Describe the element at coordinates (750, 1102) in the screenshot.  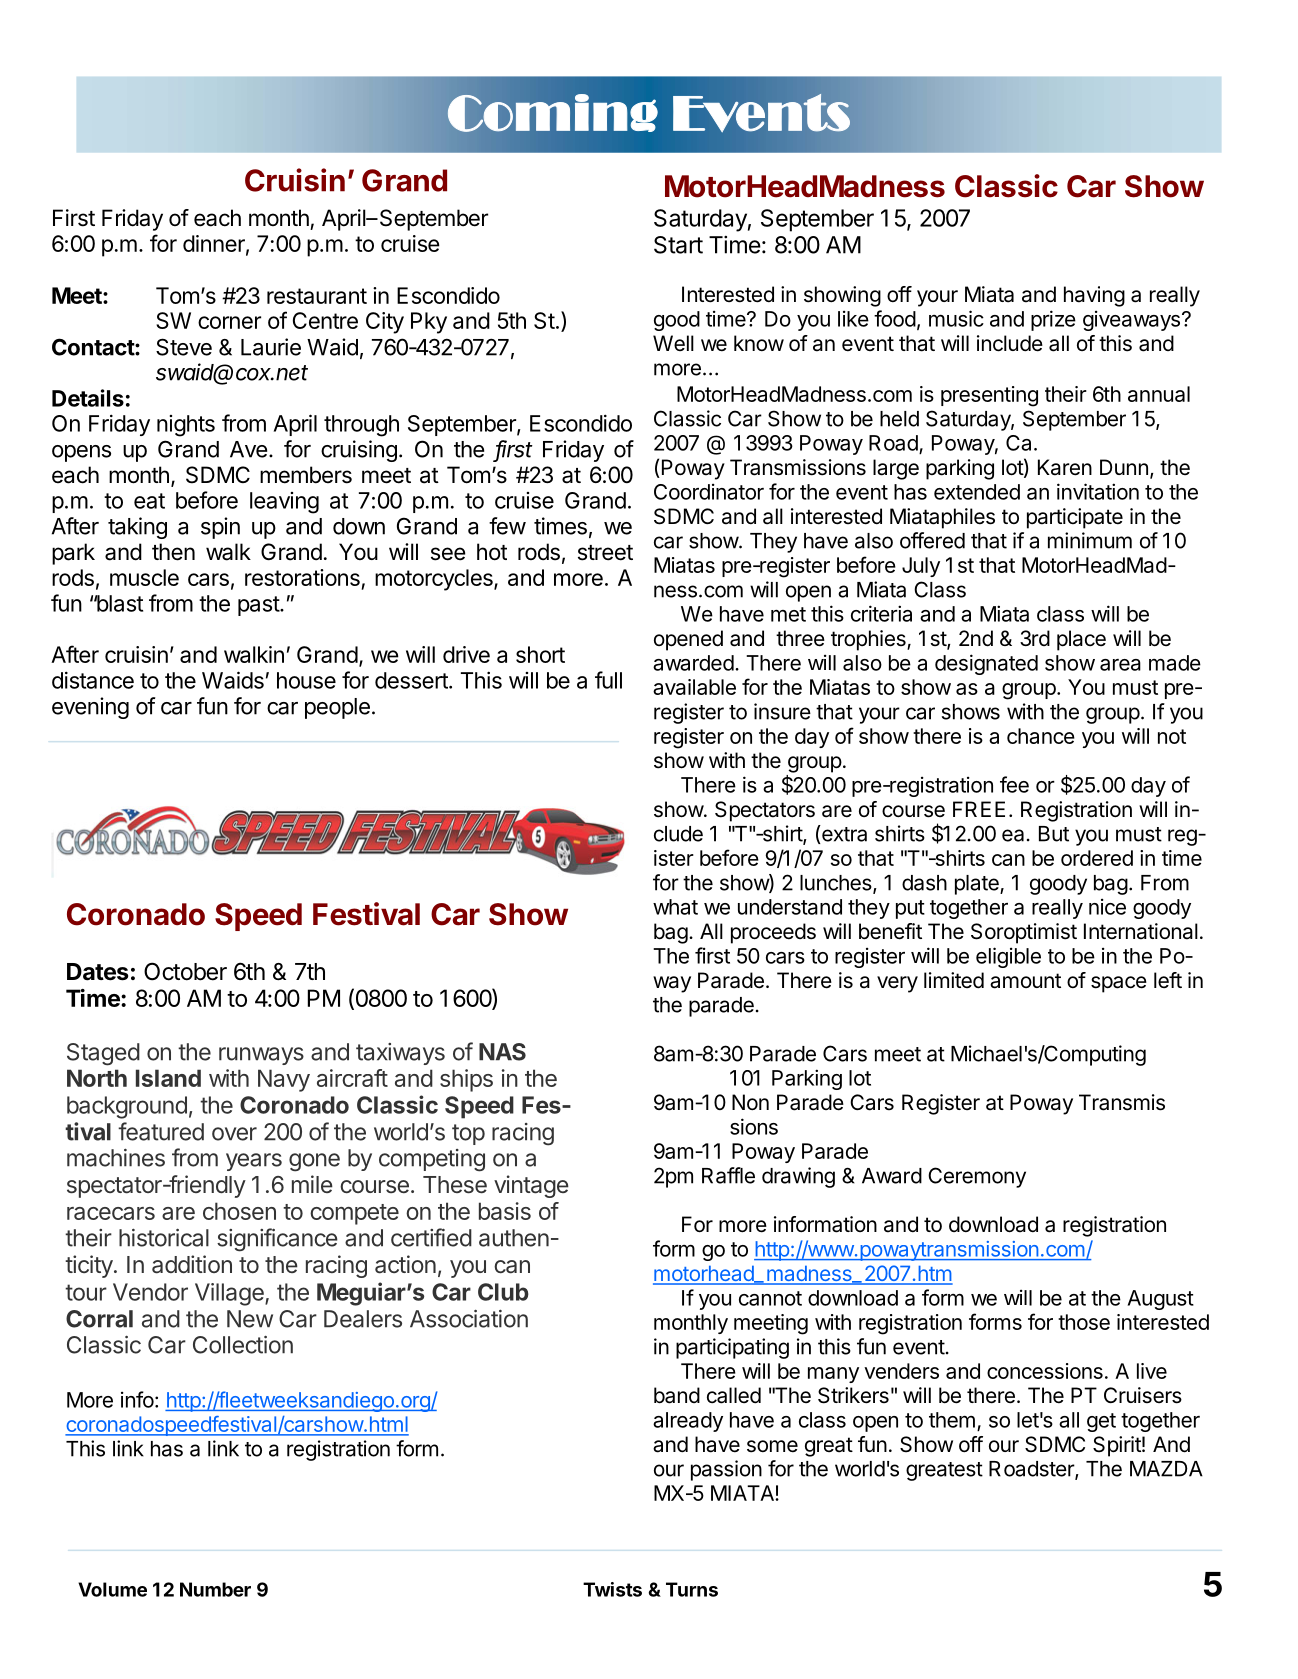
I see `Non` at that location.
